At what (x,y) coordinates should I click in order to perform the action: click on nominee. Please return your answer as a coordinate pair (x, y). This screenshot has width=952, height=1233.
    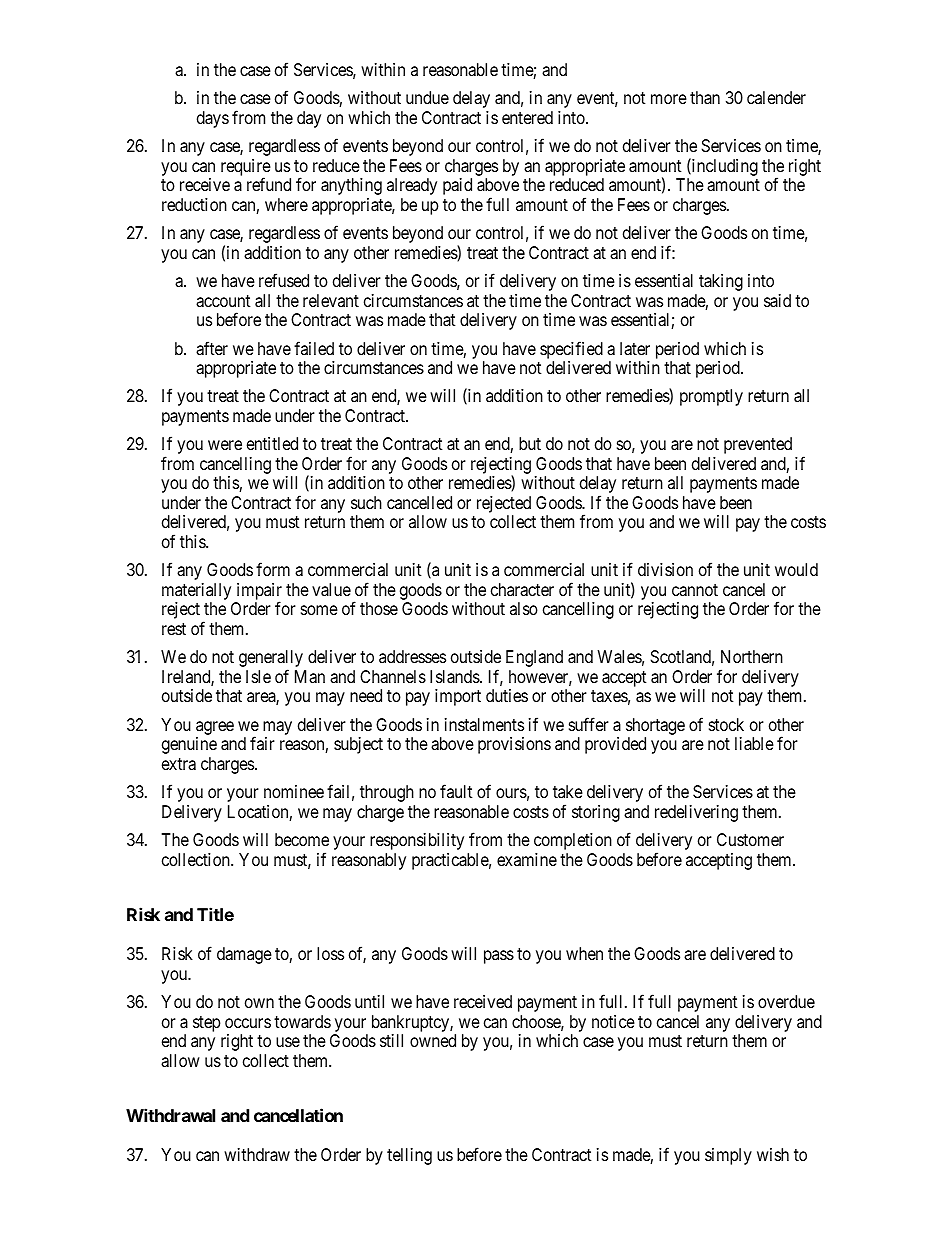
    Looking at the image, I should click on (294, 791).
